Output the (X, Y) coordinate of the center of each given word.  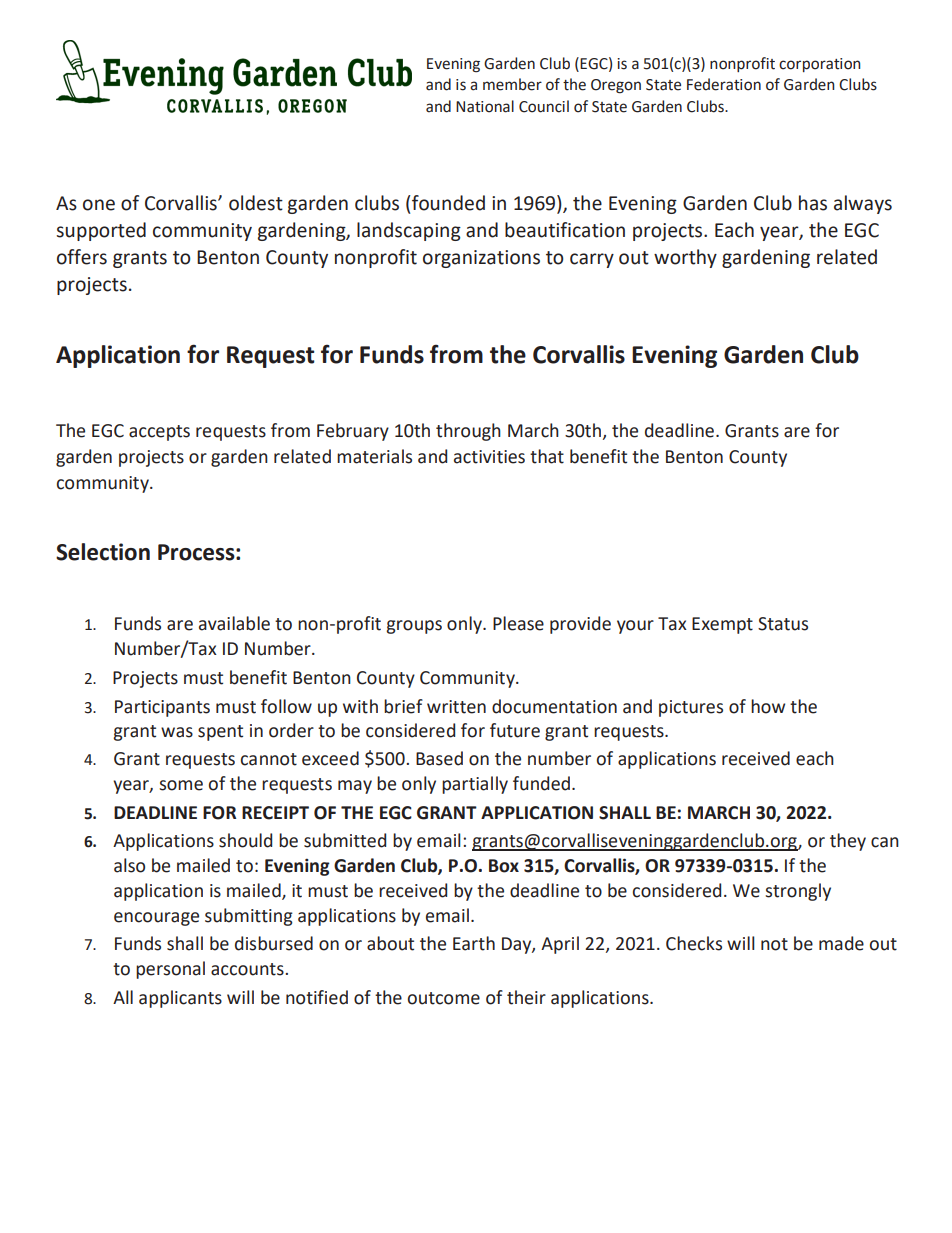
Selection (103, 552)
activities (489, 457)
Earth (474, 943)
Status (783, 624)
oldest (256, 203)
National (485, 106)
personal (170, 970)
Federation (724, 84)
